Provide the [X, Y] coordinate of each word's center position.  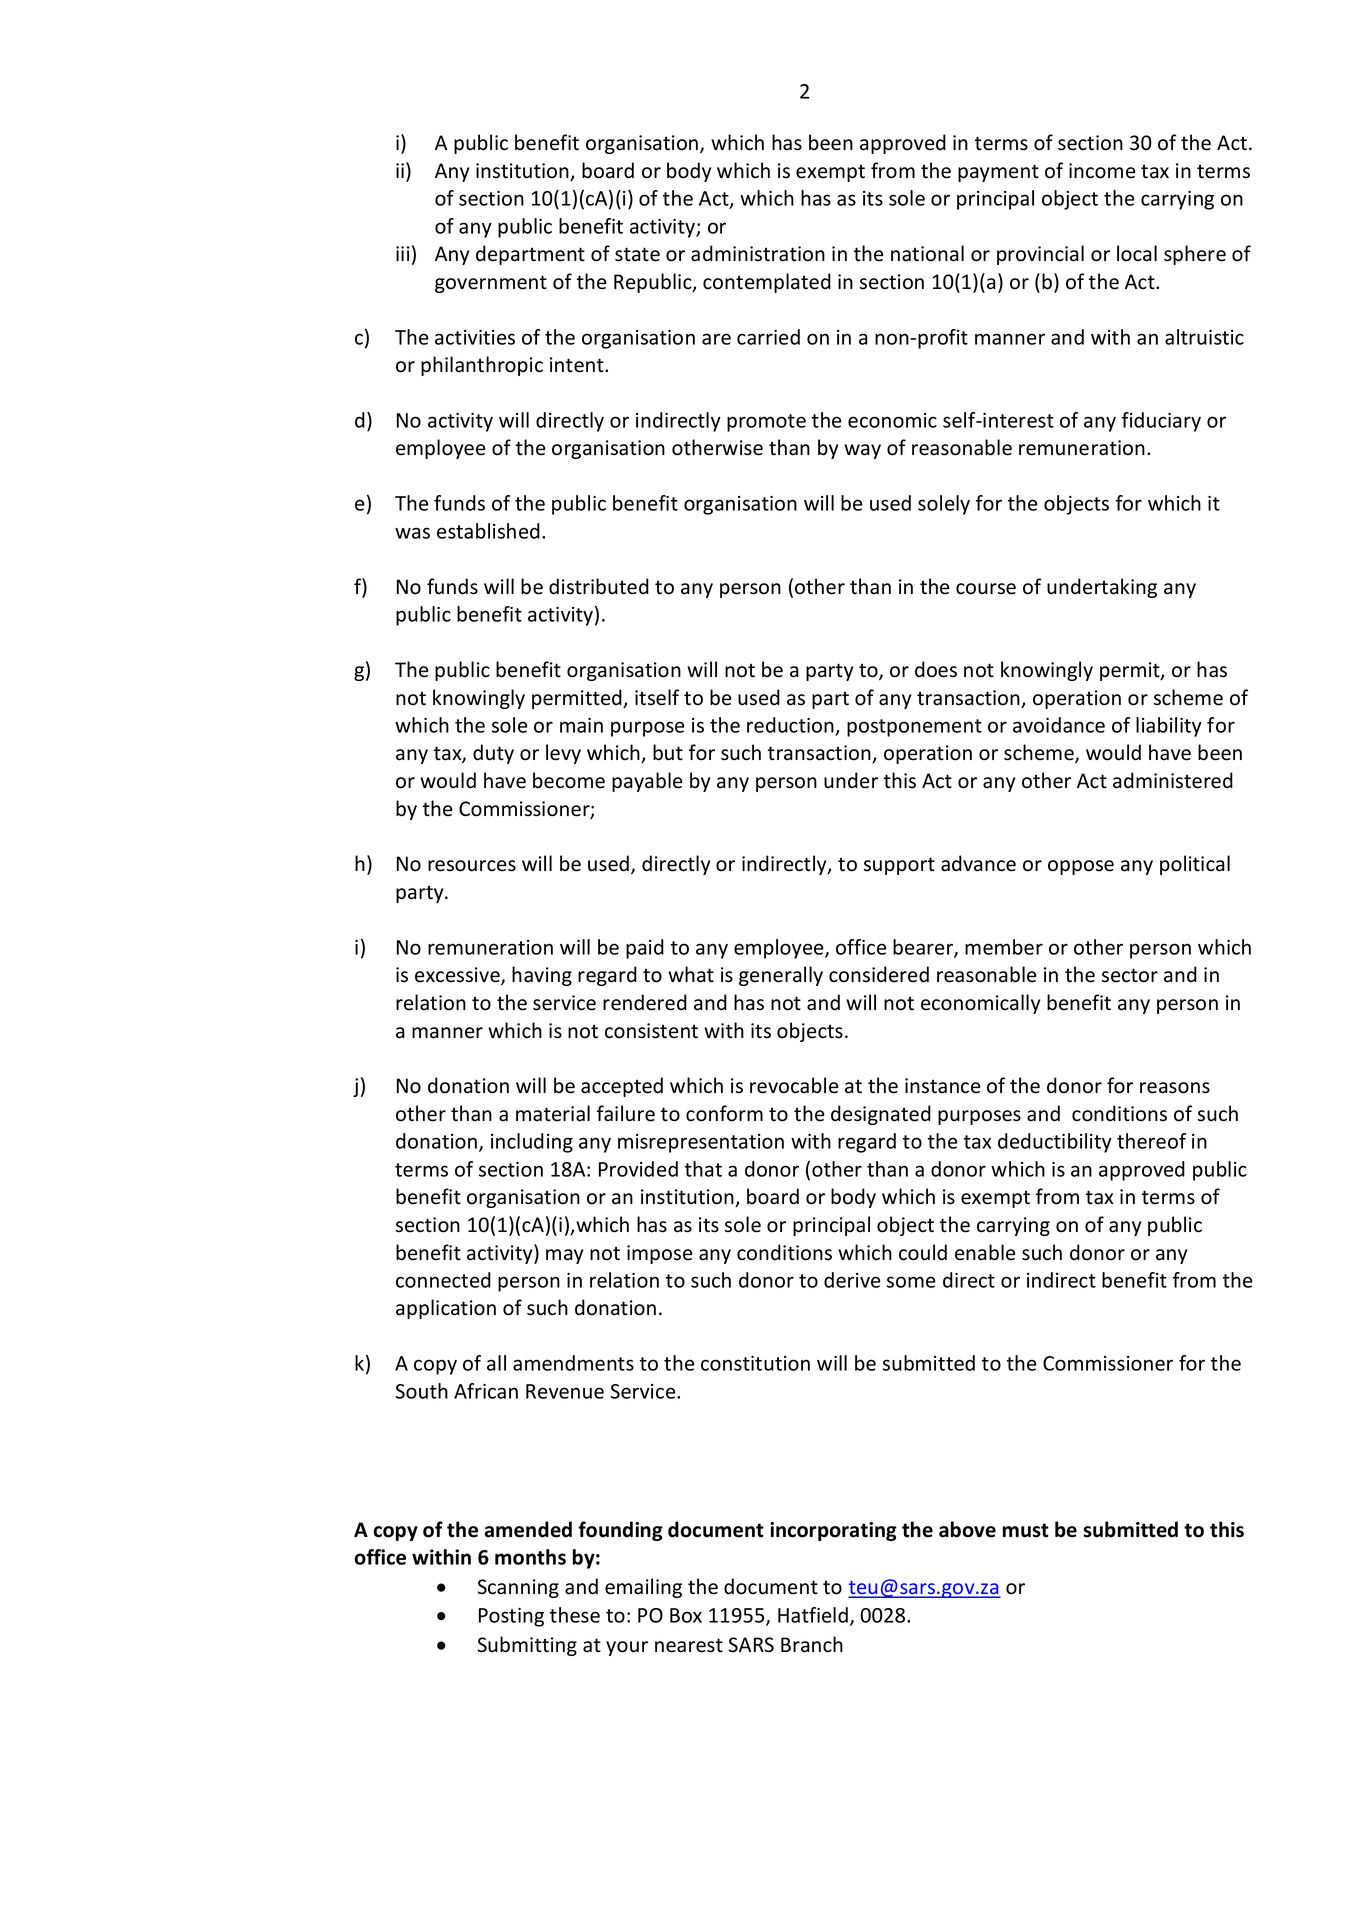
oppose [1081, 867]
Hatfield [813, 1615]
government [491, 284]
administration [758, 253]
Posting [511, 1617]
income [1102, 171]
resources [472, 866]
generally [781, 976]
